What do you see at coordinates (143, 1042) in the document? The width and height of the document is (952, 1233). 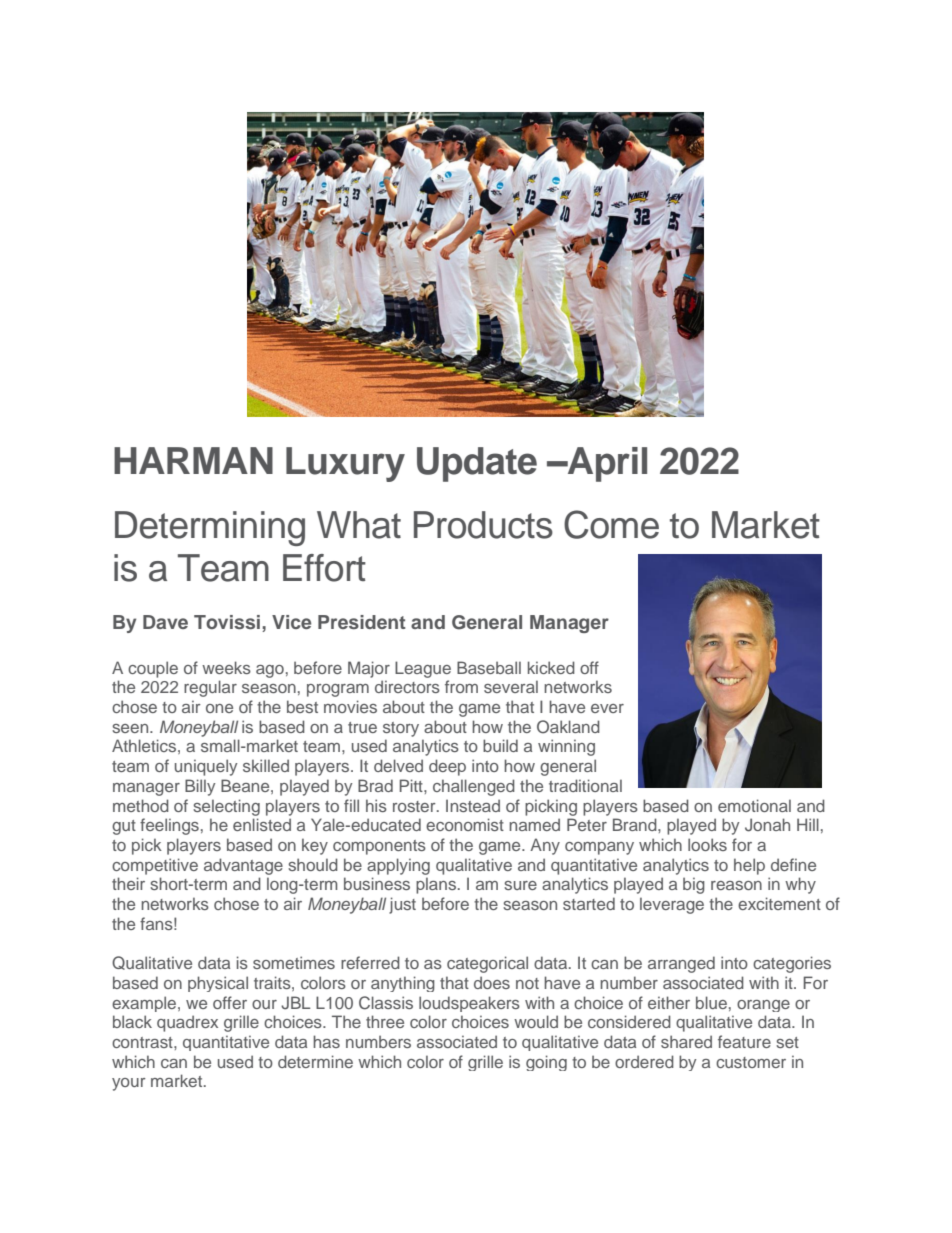 I see `contrast` at bounding box center [143, 1042].
